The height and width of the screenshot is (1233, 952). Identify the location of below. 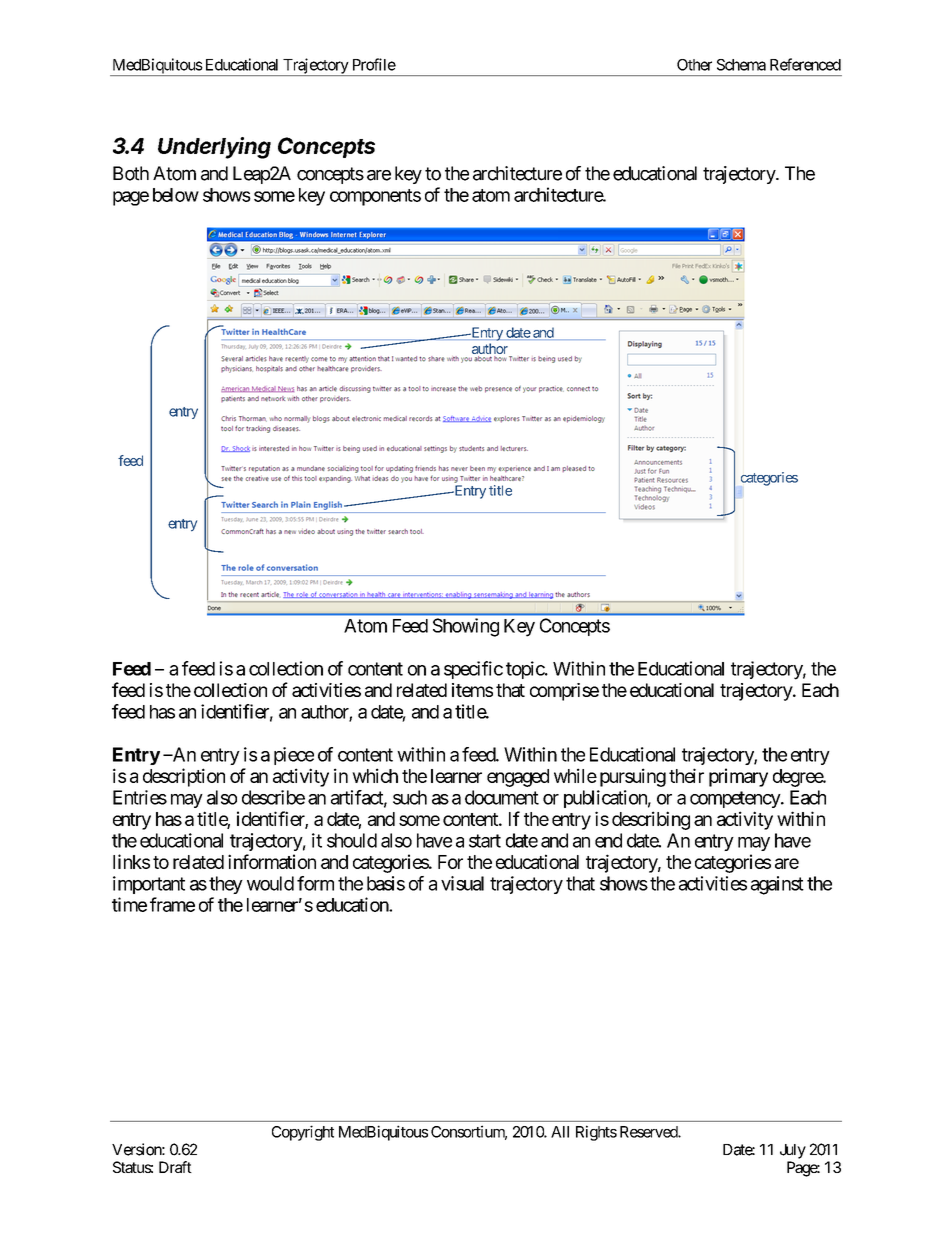
(176, 195).
